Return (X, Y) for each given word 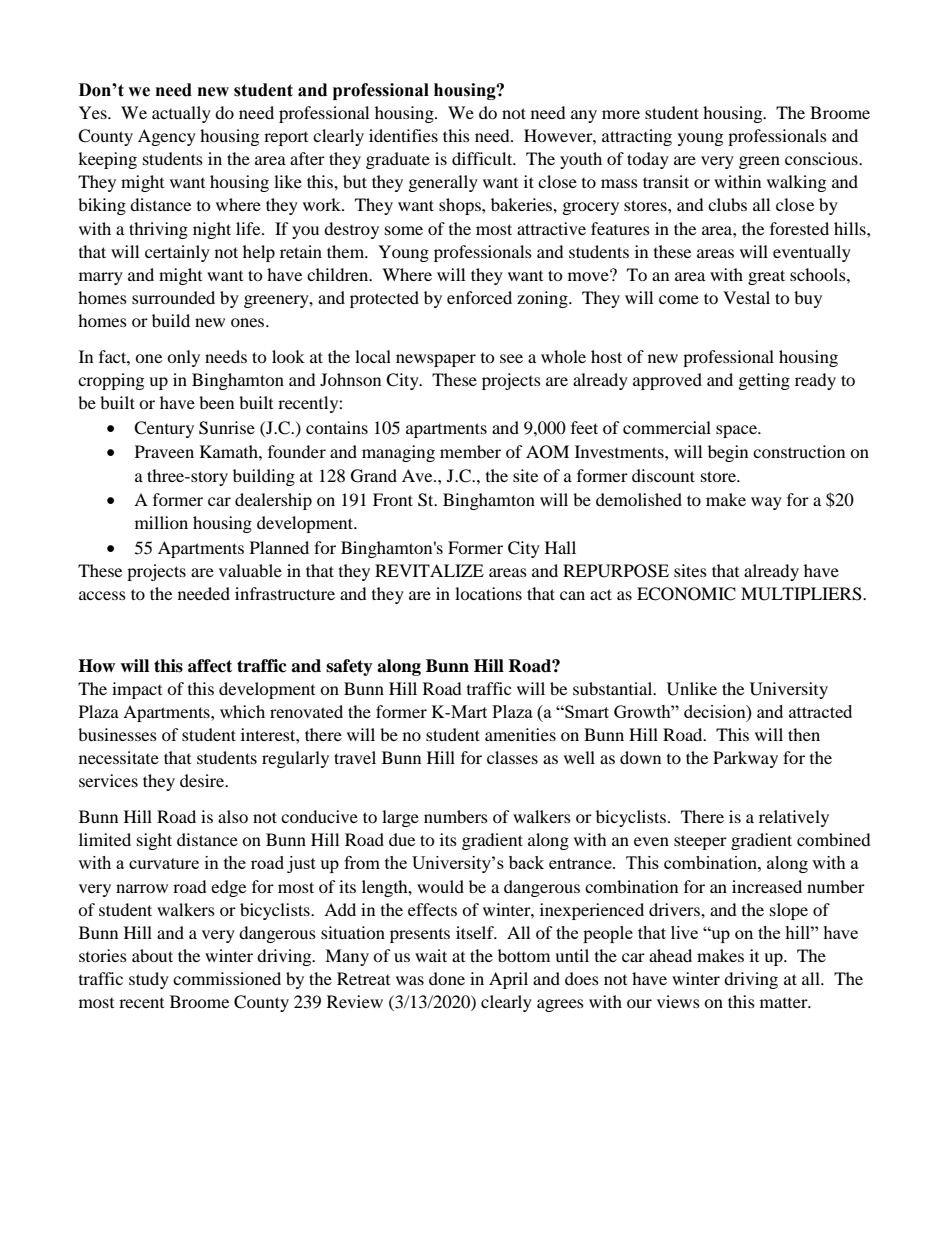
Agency (167, 137)
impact (137, 690)
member (470, 451)
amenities (520, 734)
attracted (820, 711)
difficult (483, 158)
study (149, 980)
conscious (822, 158)
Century (164, 429)
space (737, 431)
